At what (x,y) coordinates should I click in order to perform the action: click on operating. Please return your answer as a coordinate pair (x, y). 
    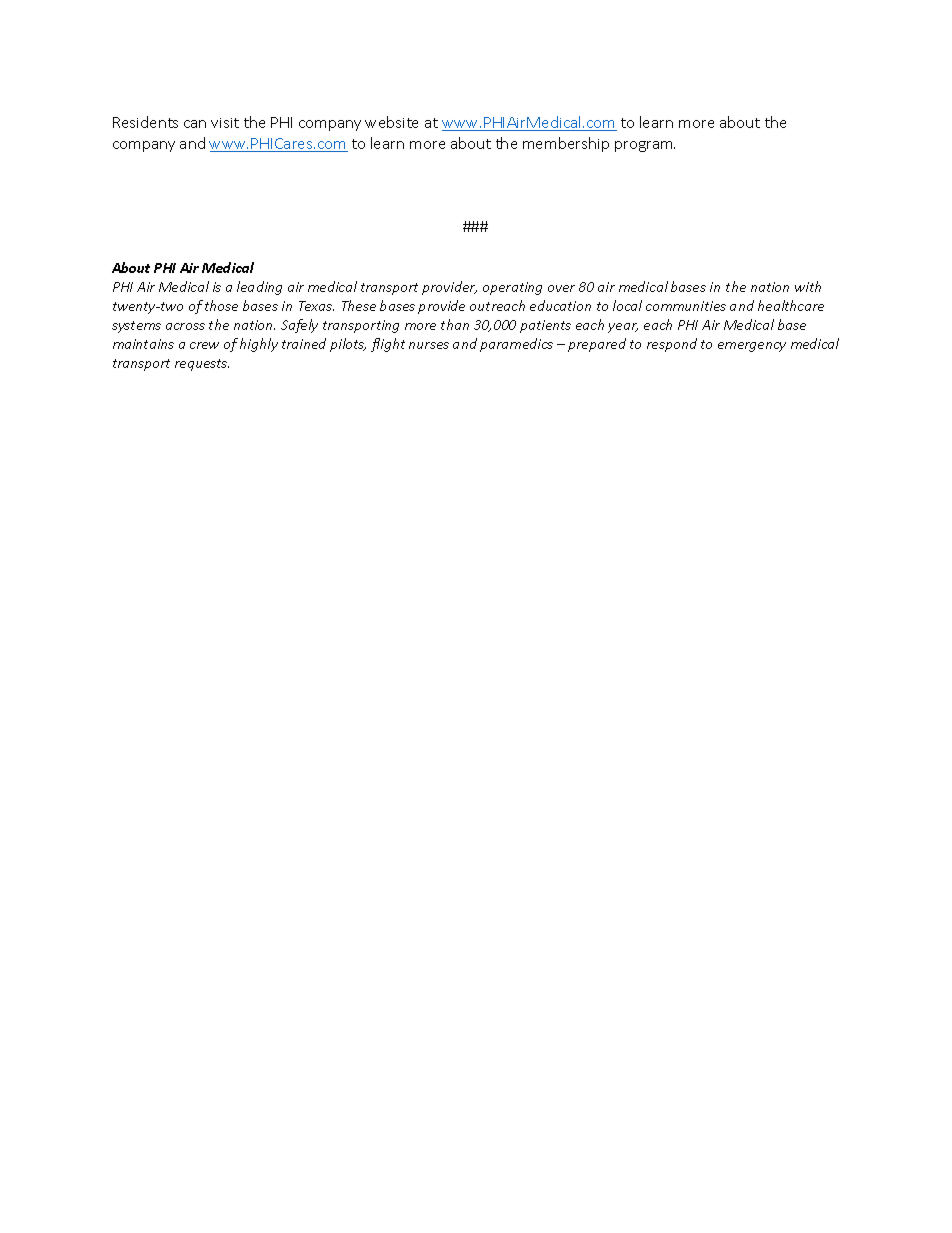
    Looking at the image, I should click on (512, 288).
